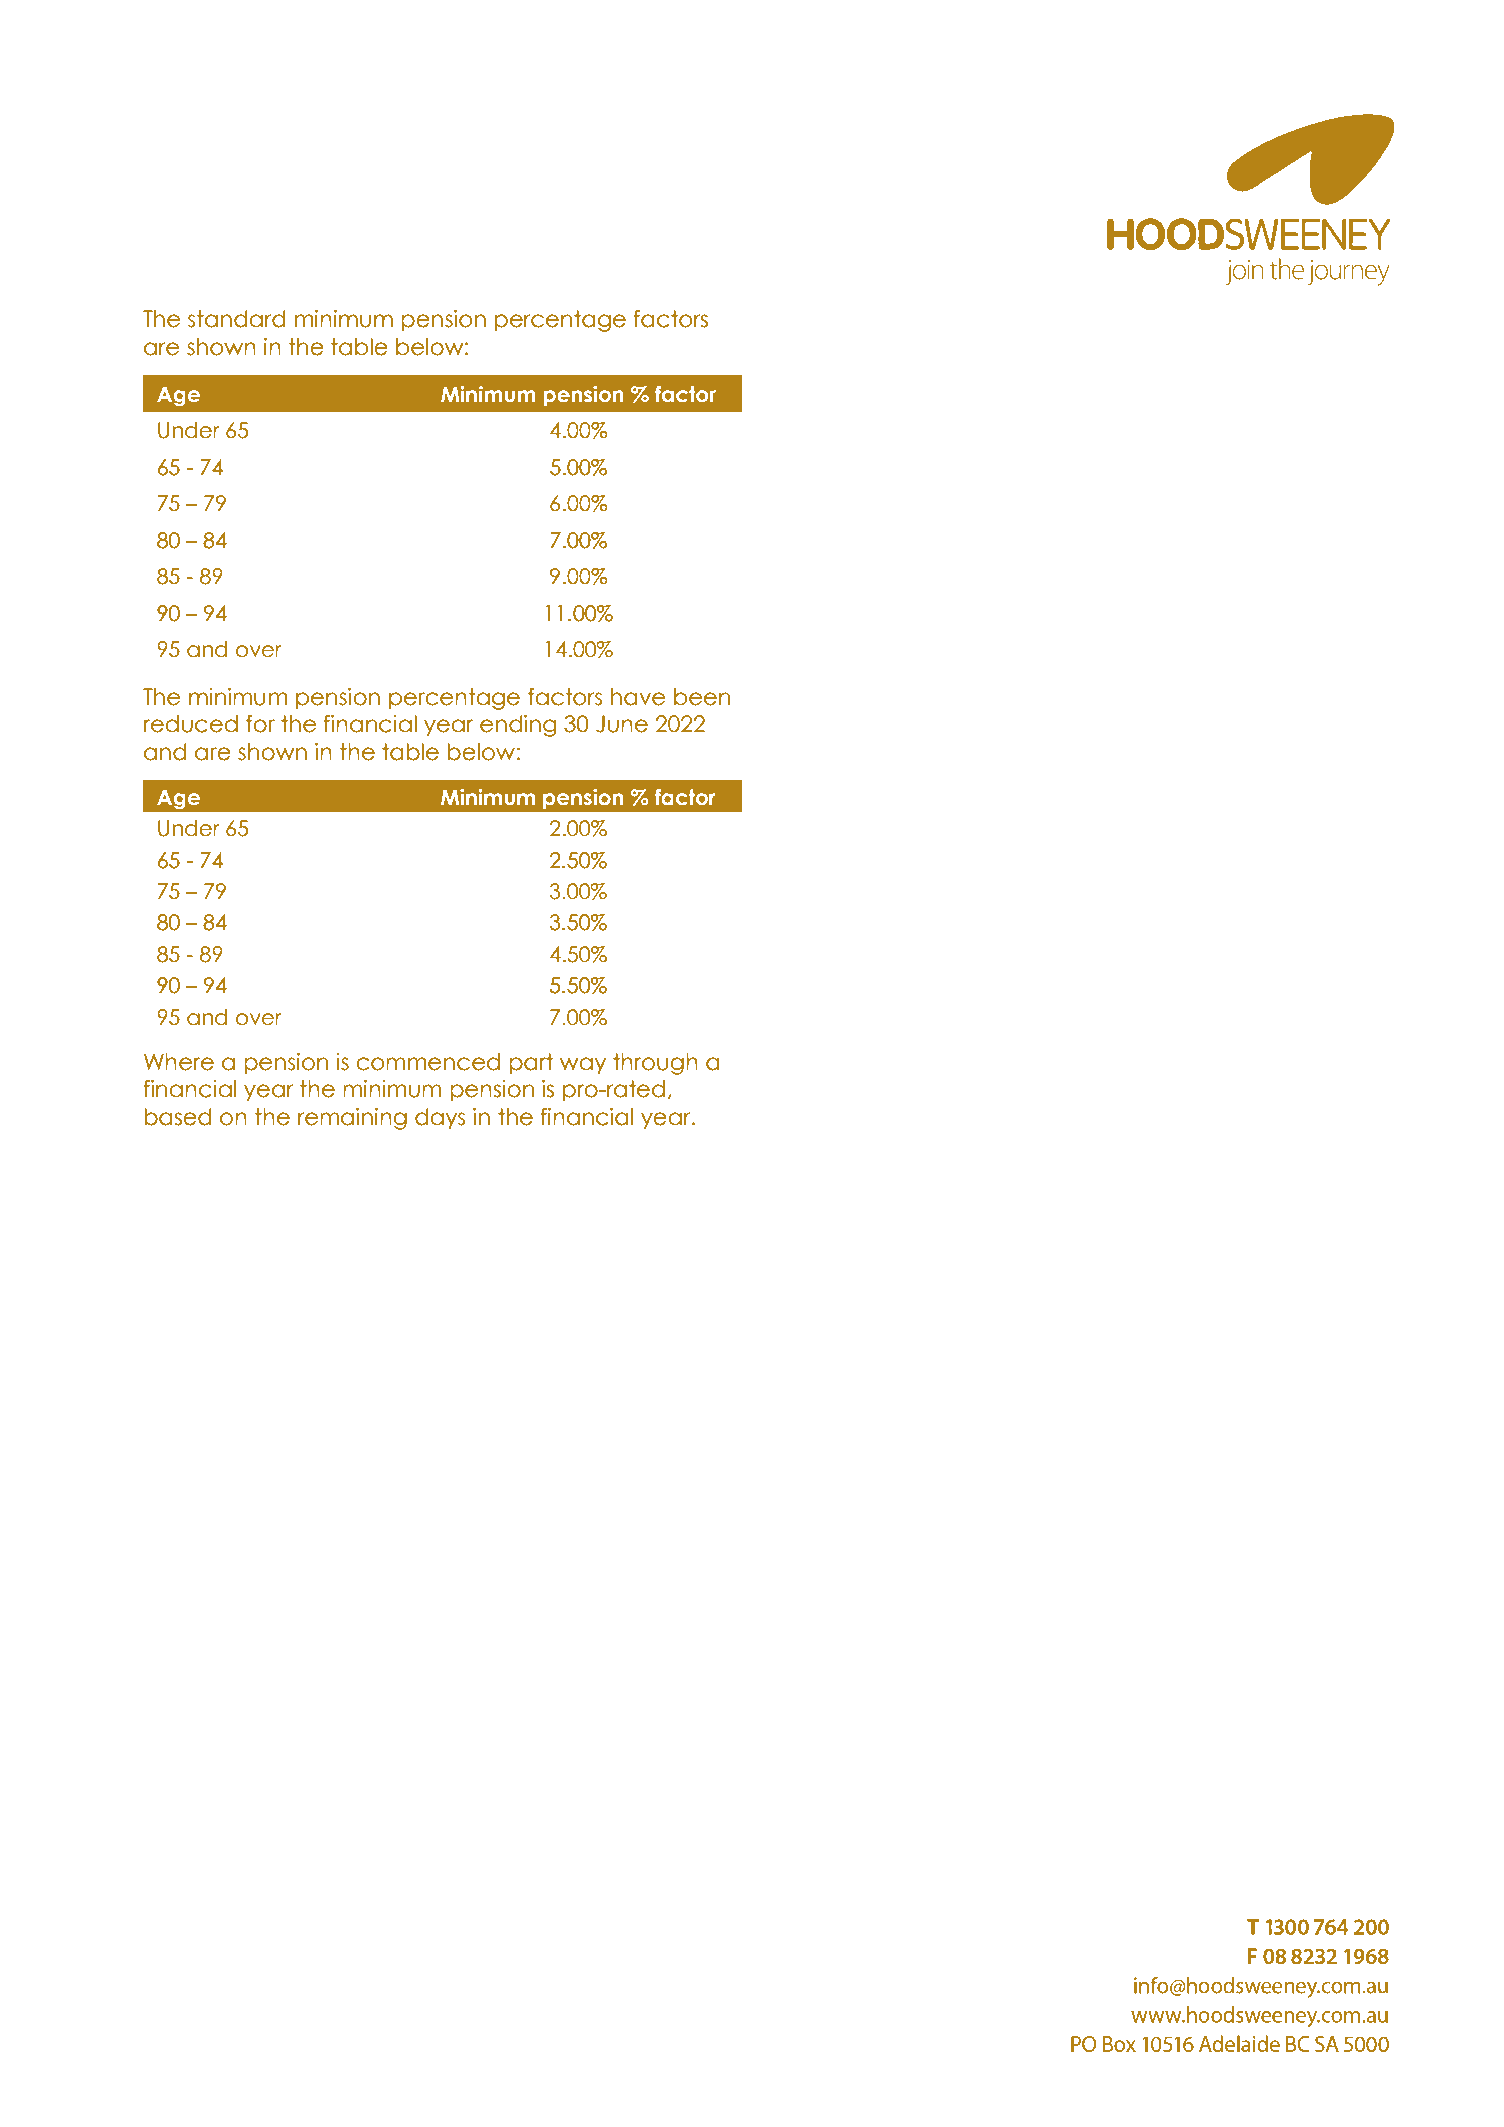  Describe the element at coordinates (260, 724) in the image. I see `for` at that location.
